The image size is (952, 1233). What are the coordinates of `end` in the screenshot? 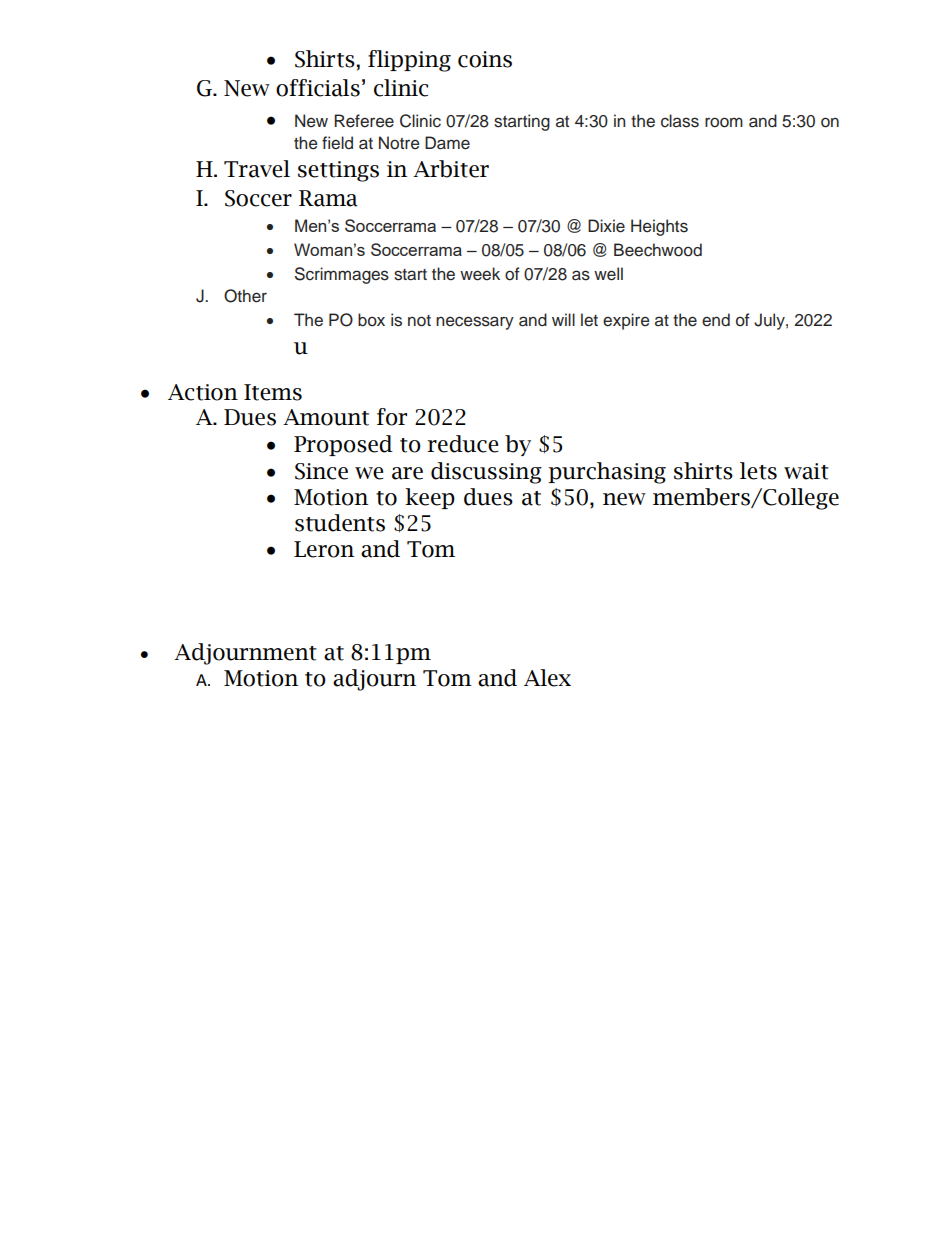 It's located at (716, 320).
